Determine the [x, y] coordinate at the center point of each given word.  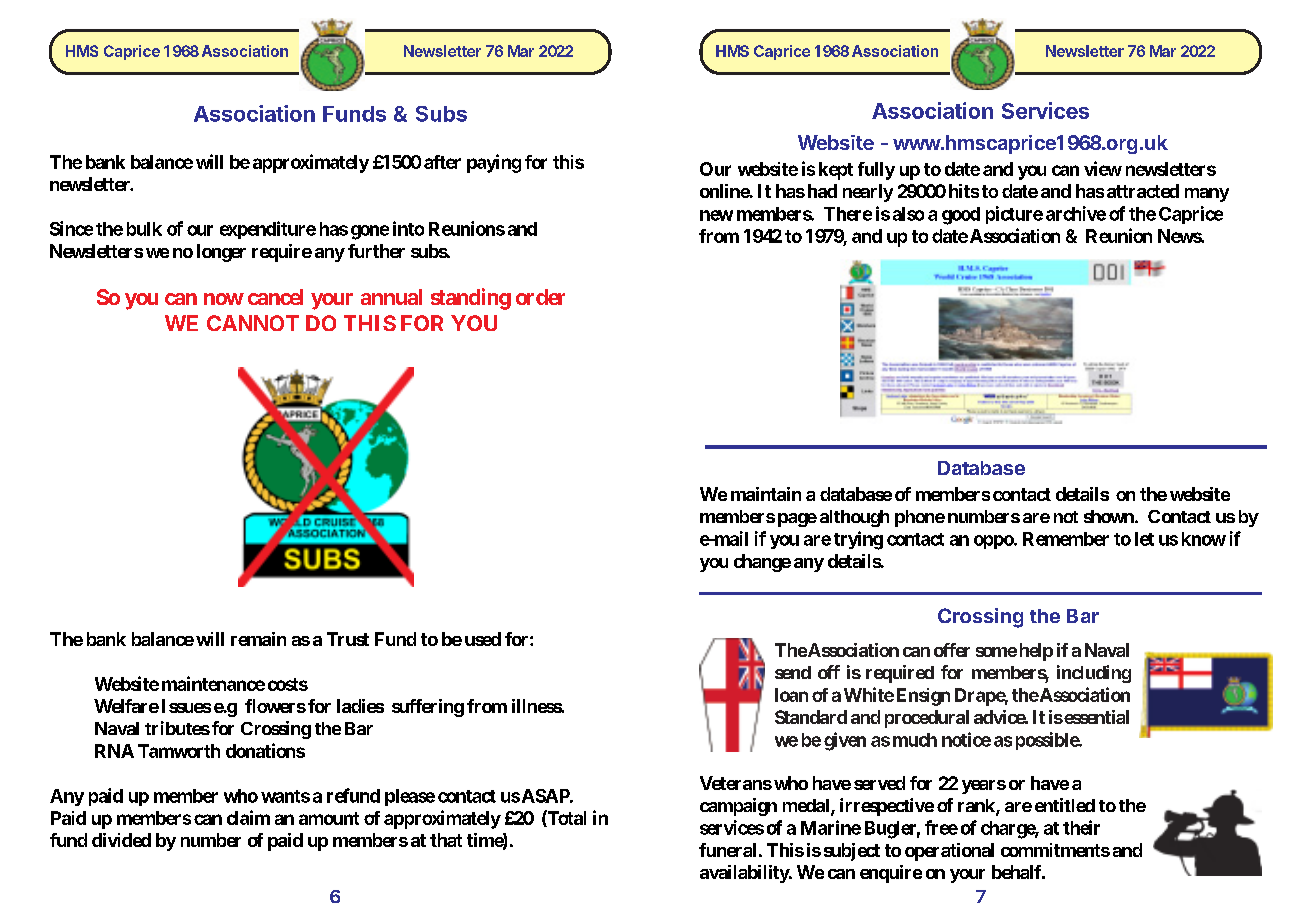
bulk [144, 229]
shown [1110, 516]
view [1103, 168]
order [540, 297]
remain [258, 639]
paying [494, 163]
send [793, 672]
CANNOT [253, 323]
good [961, 216]
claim [248, 817]
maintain [766, 494]
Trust [348, 639]
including [1094, 674]
